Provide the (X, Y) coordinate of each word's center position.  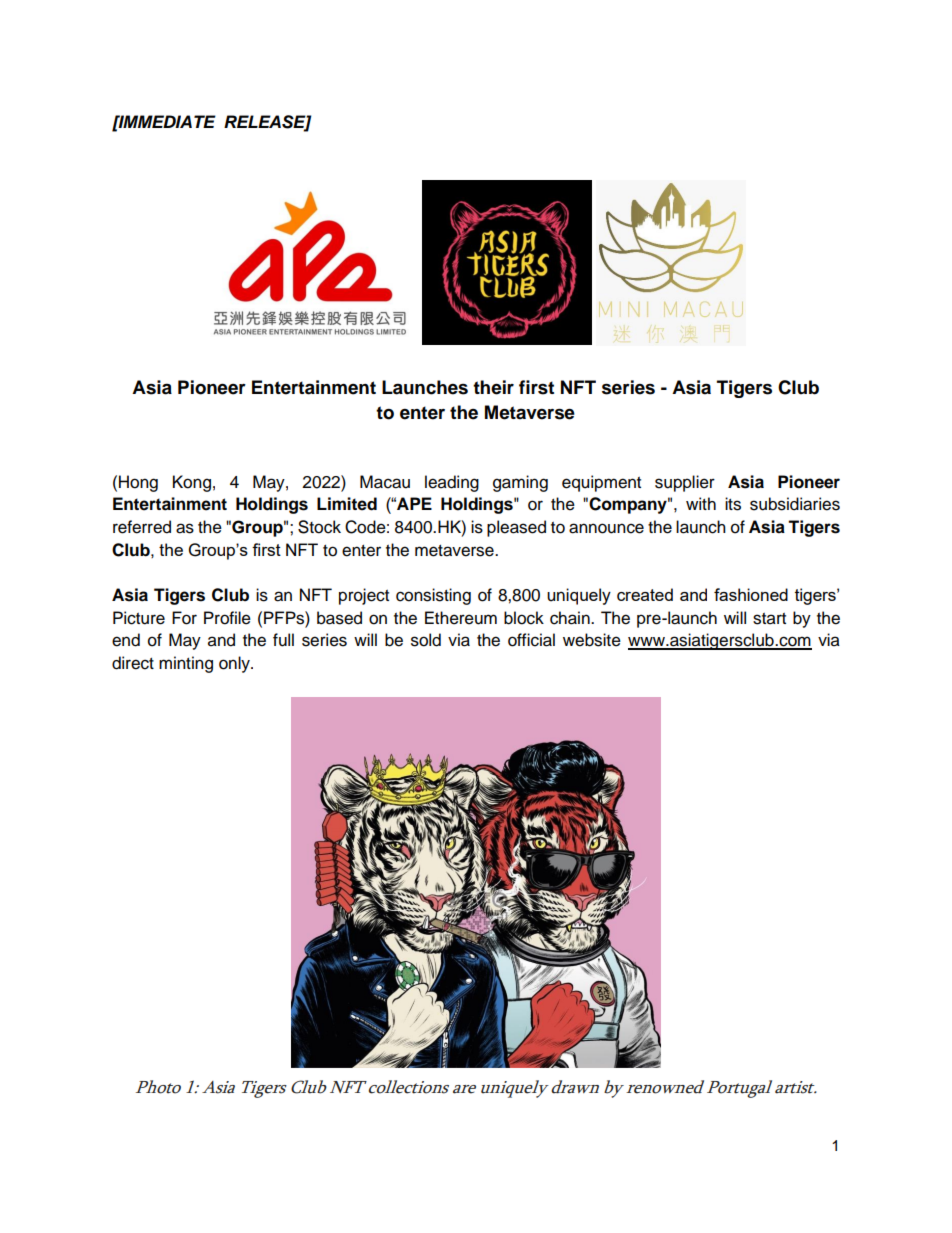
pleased (516, 528)
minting (186, 664)
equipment (601, 483)
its (733, 504)
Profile (227, 618)
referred (142, 527)
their (493, 387)
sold (426, 640)
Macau (385, 482)
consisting (433, 596)
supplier (685, 483)
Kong (192, 483)
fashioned (751, 594)
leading (452, 483)
